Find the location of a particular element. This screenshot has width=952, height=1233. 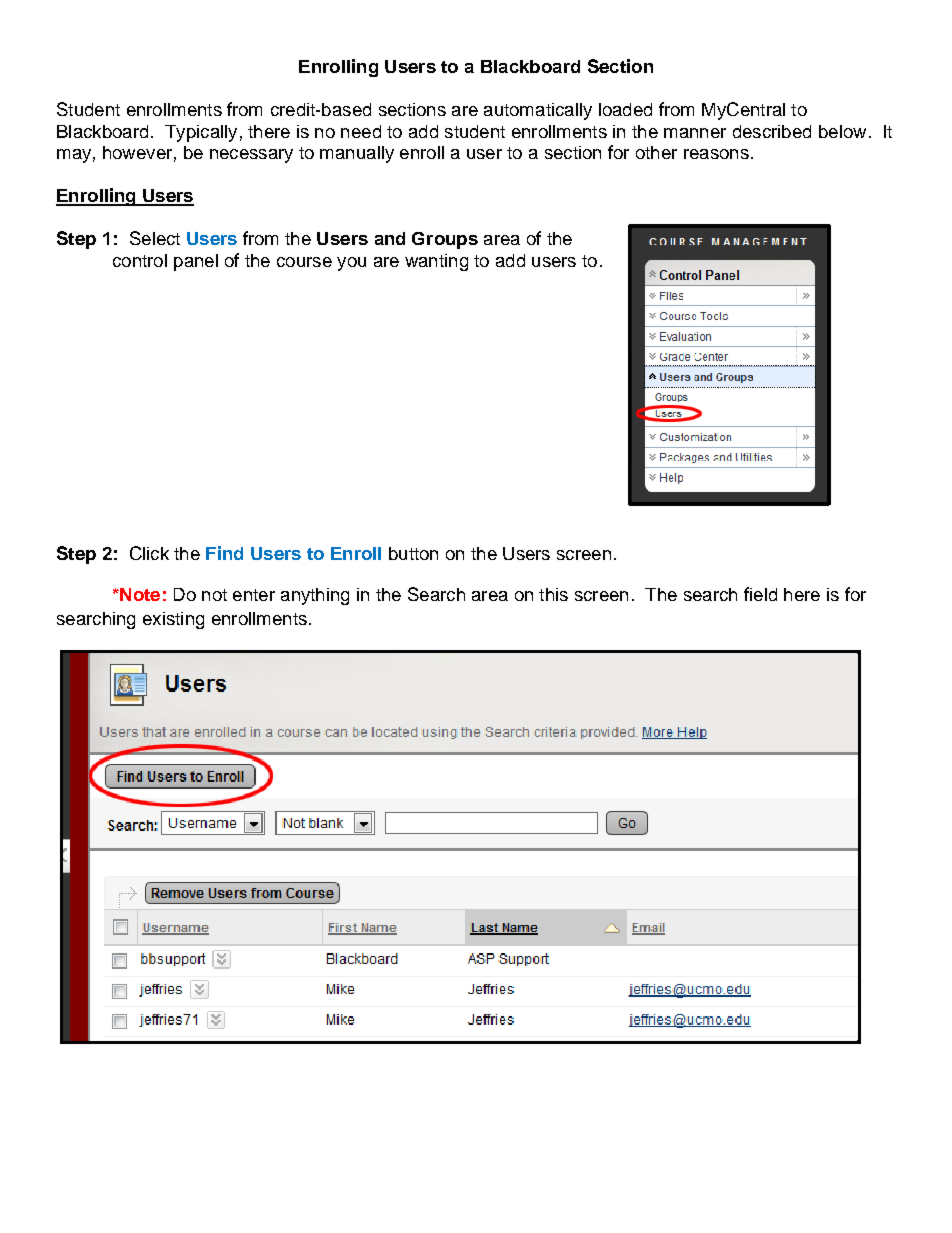

panel is located at coordinates (196, 262).
